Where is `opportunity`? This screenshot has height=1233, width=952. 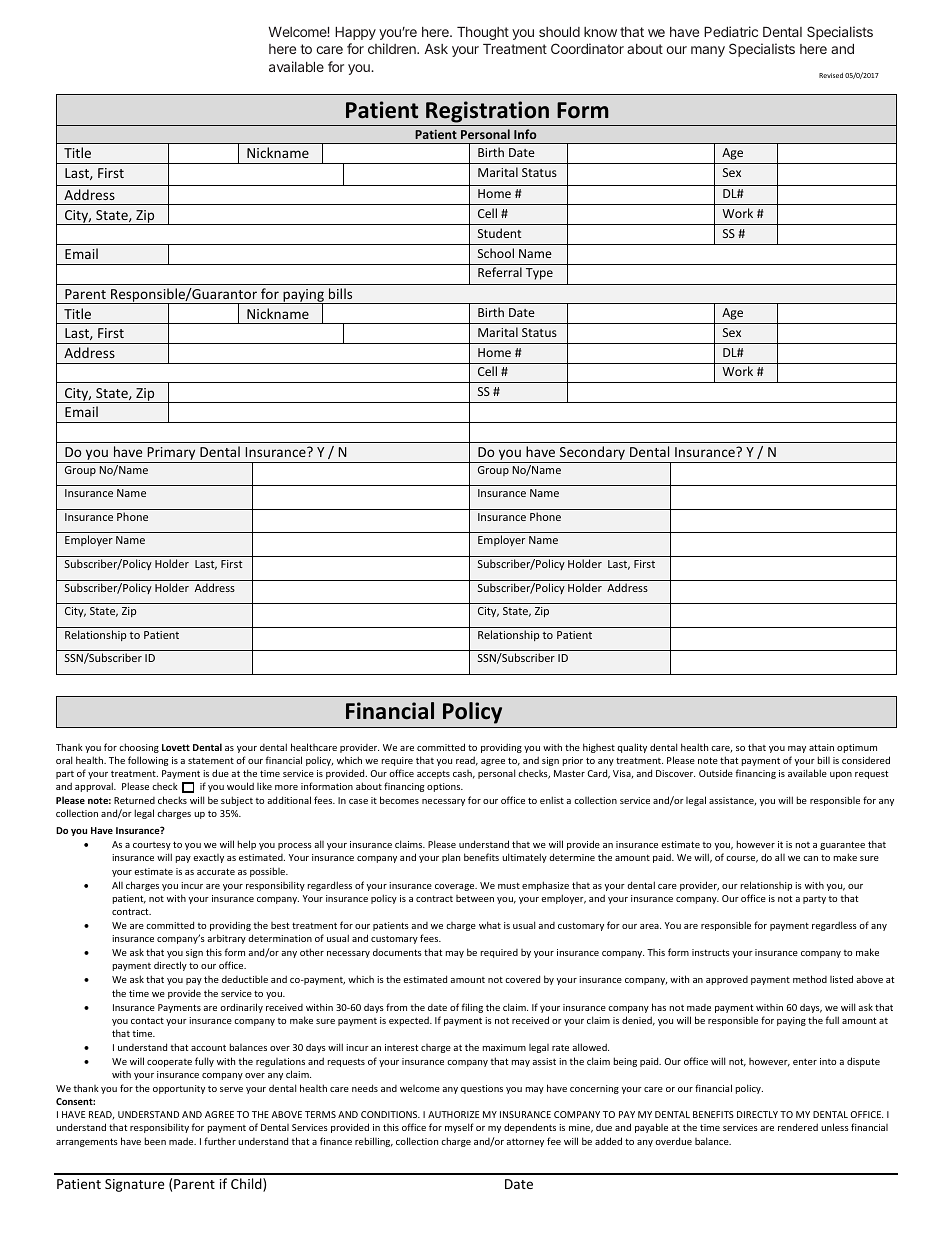
opportunity is located at coordinates (179, 1089).
